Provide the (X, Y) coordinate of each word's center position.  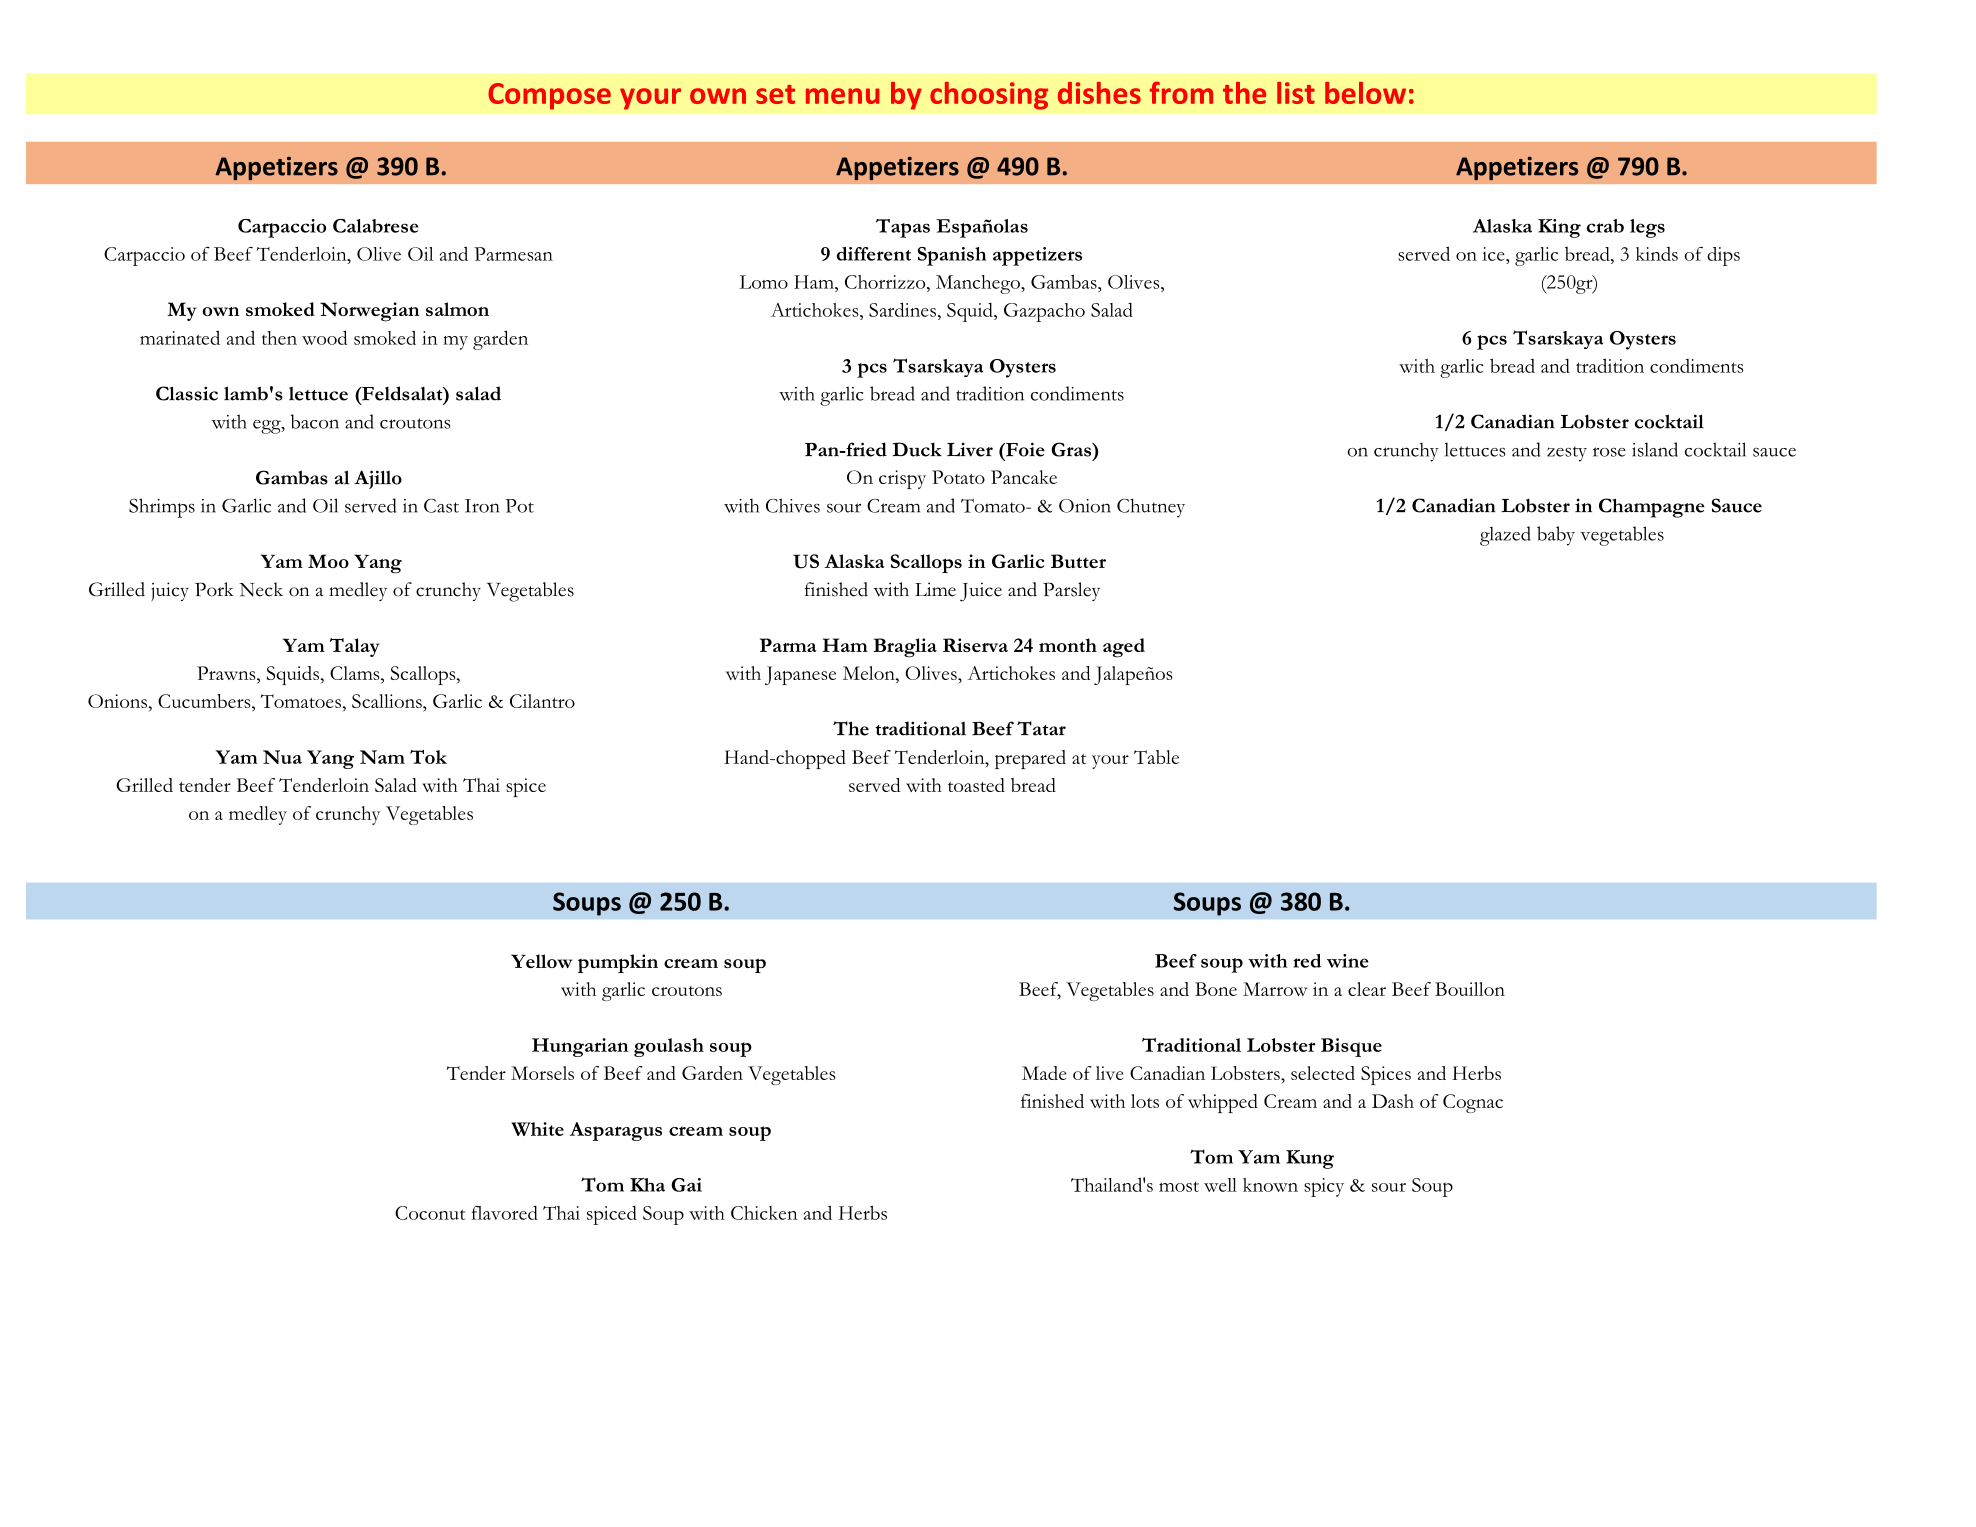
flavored (504, 1212)
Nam (382, 757)
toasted (976, 785)
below (1365, 93)
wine (1348, 961)
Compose (549, 96)
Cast (441, 506)
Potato (958, 477)
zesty (1567, 454)
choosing (989, 96)
